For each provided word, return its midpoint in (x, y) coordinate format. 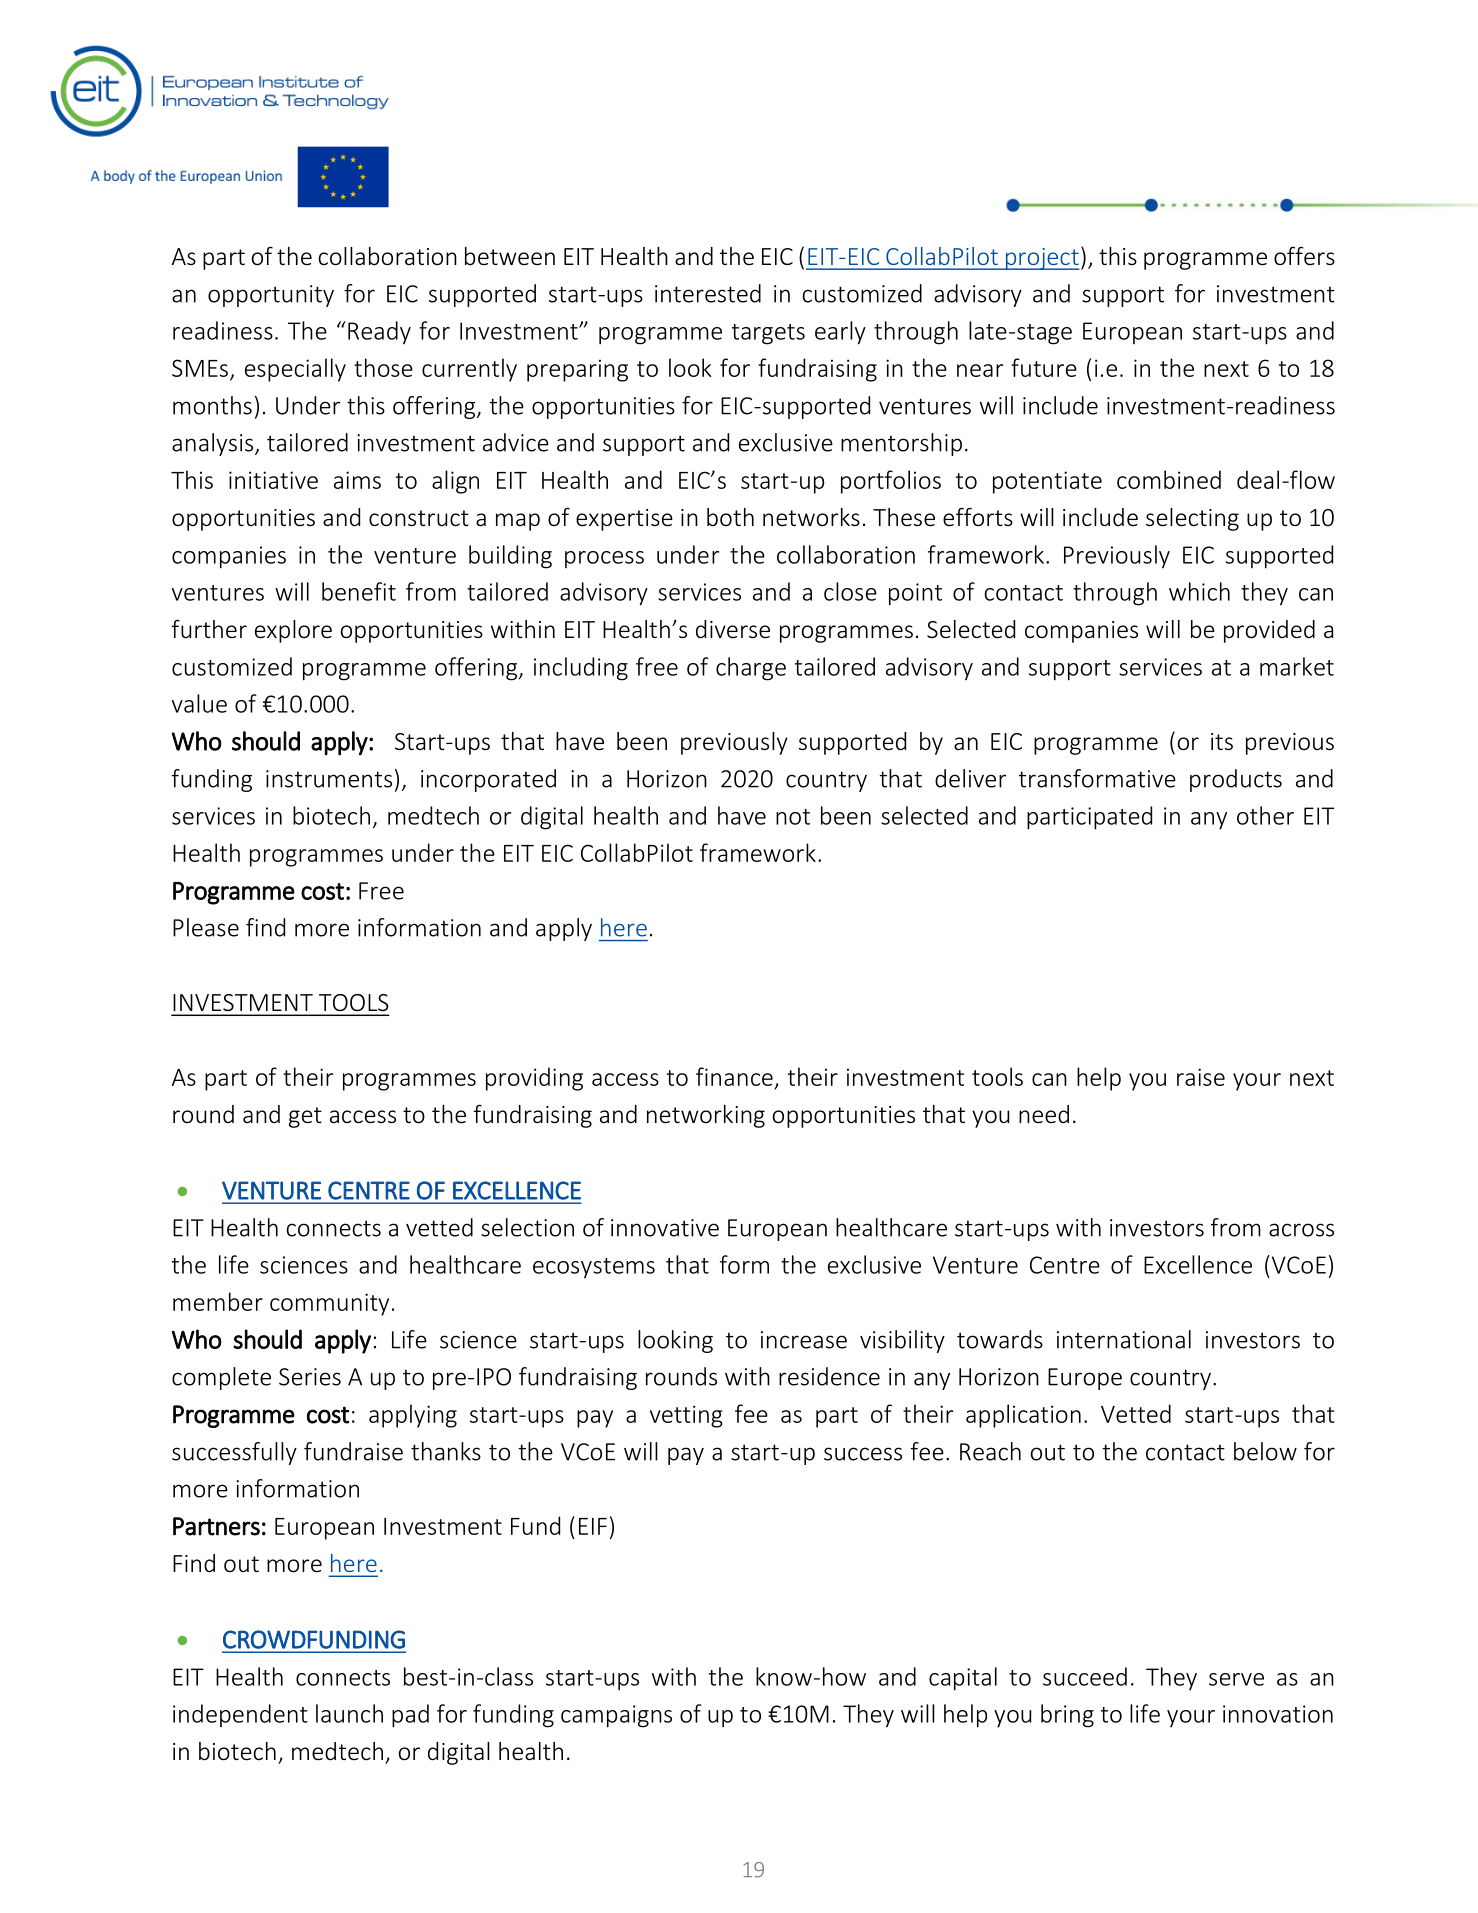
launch (349, 1713)
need (1044, 1114)
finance (734, 1076)
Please (206, 927)
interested (708, 293)
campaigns (616, 1716)
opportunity (271, 296)
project (1041, 259)
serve (1236, 1679)
